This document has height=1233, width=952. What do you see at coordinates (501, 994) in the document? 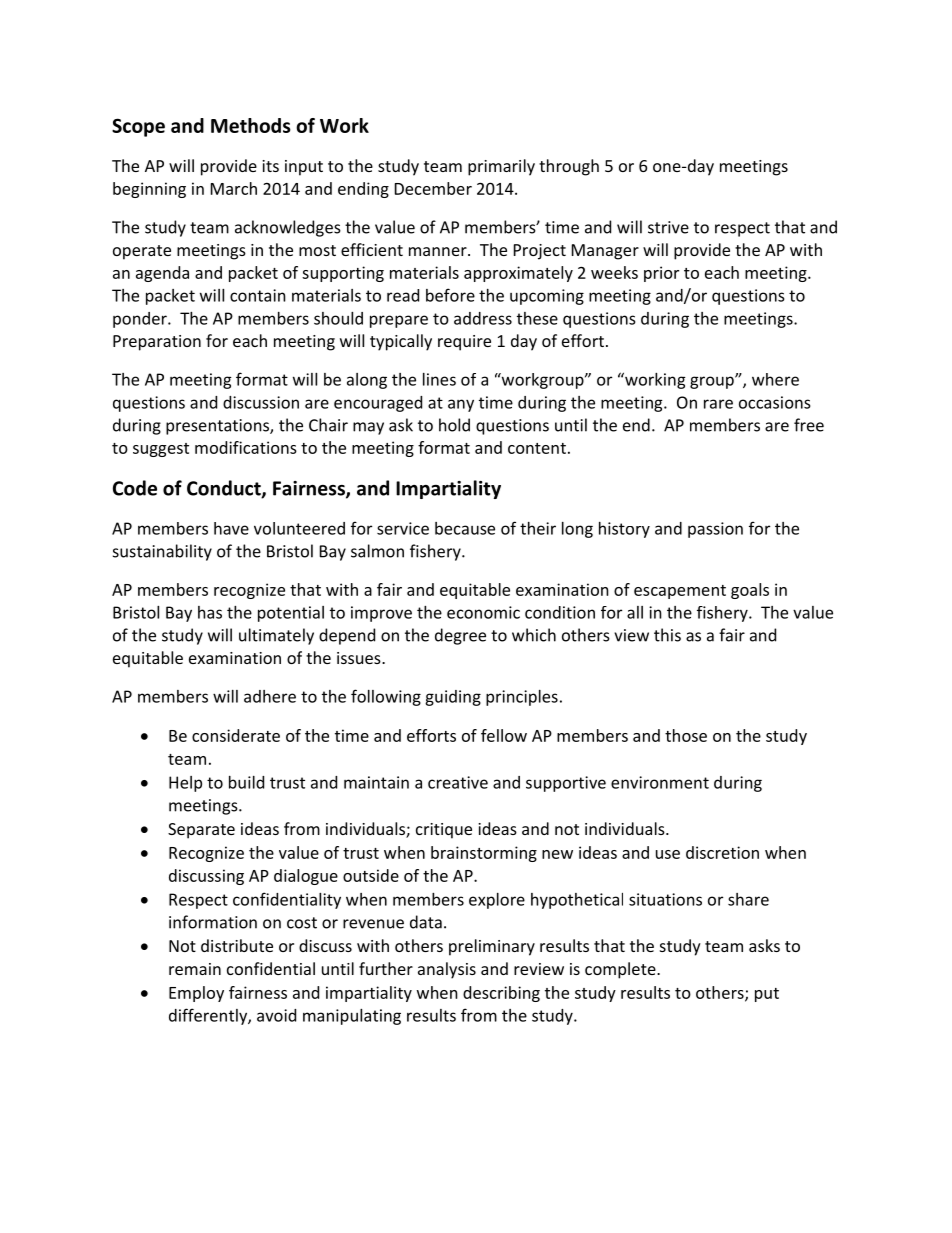
I see `describing` at bounding box center [501, 994].
